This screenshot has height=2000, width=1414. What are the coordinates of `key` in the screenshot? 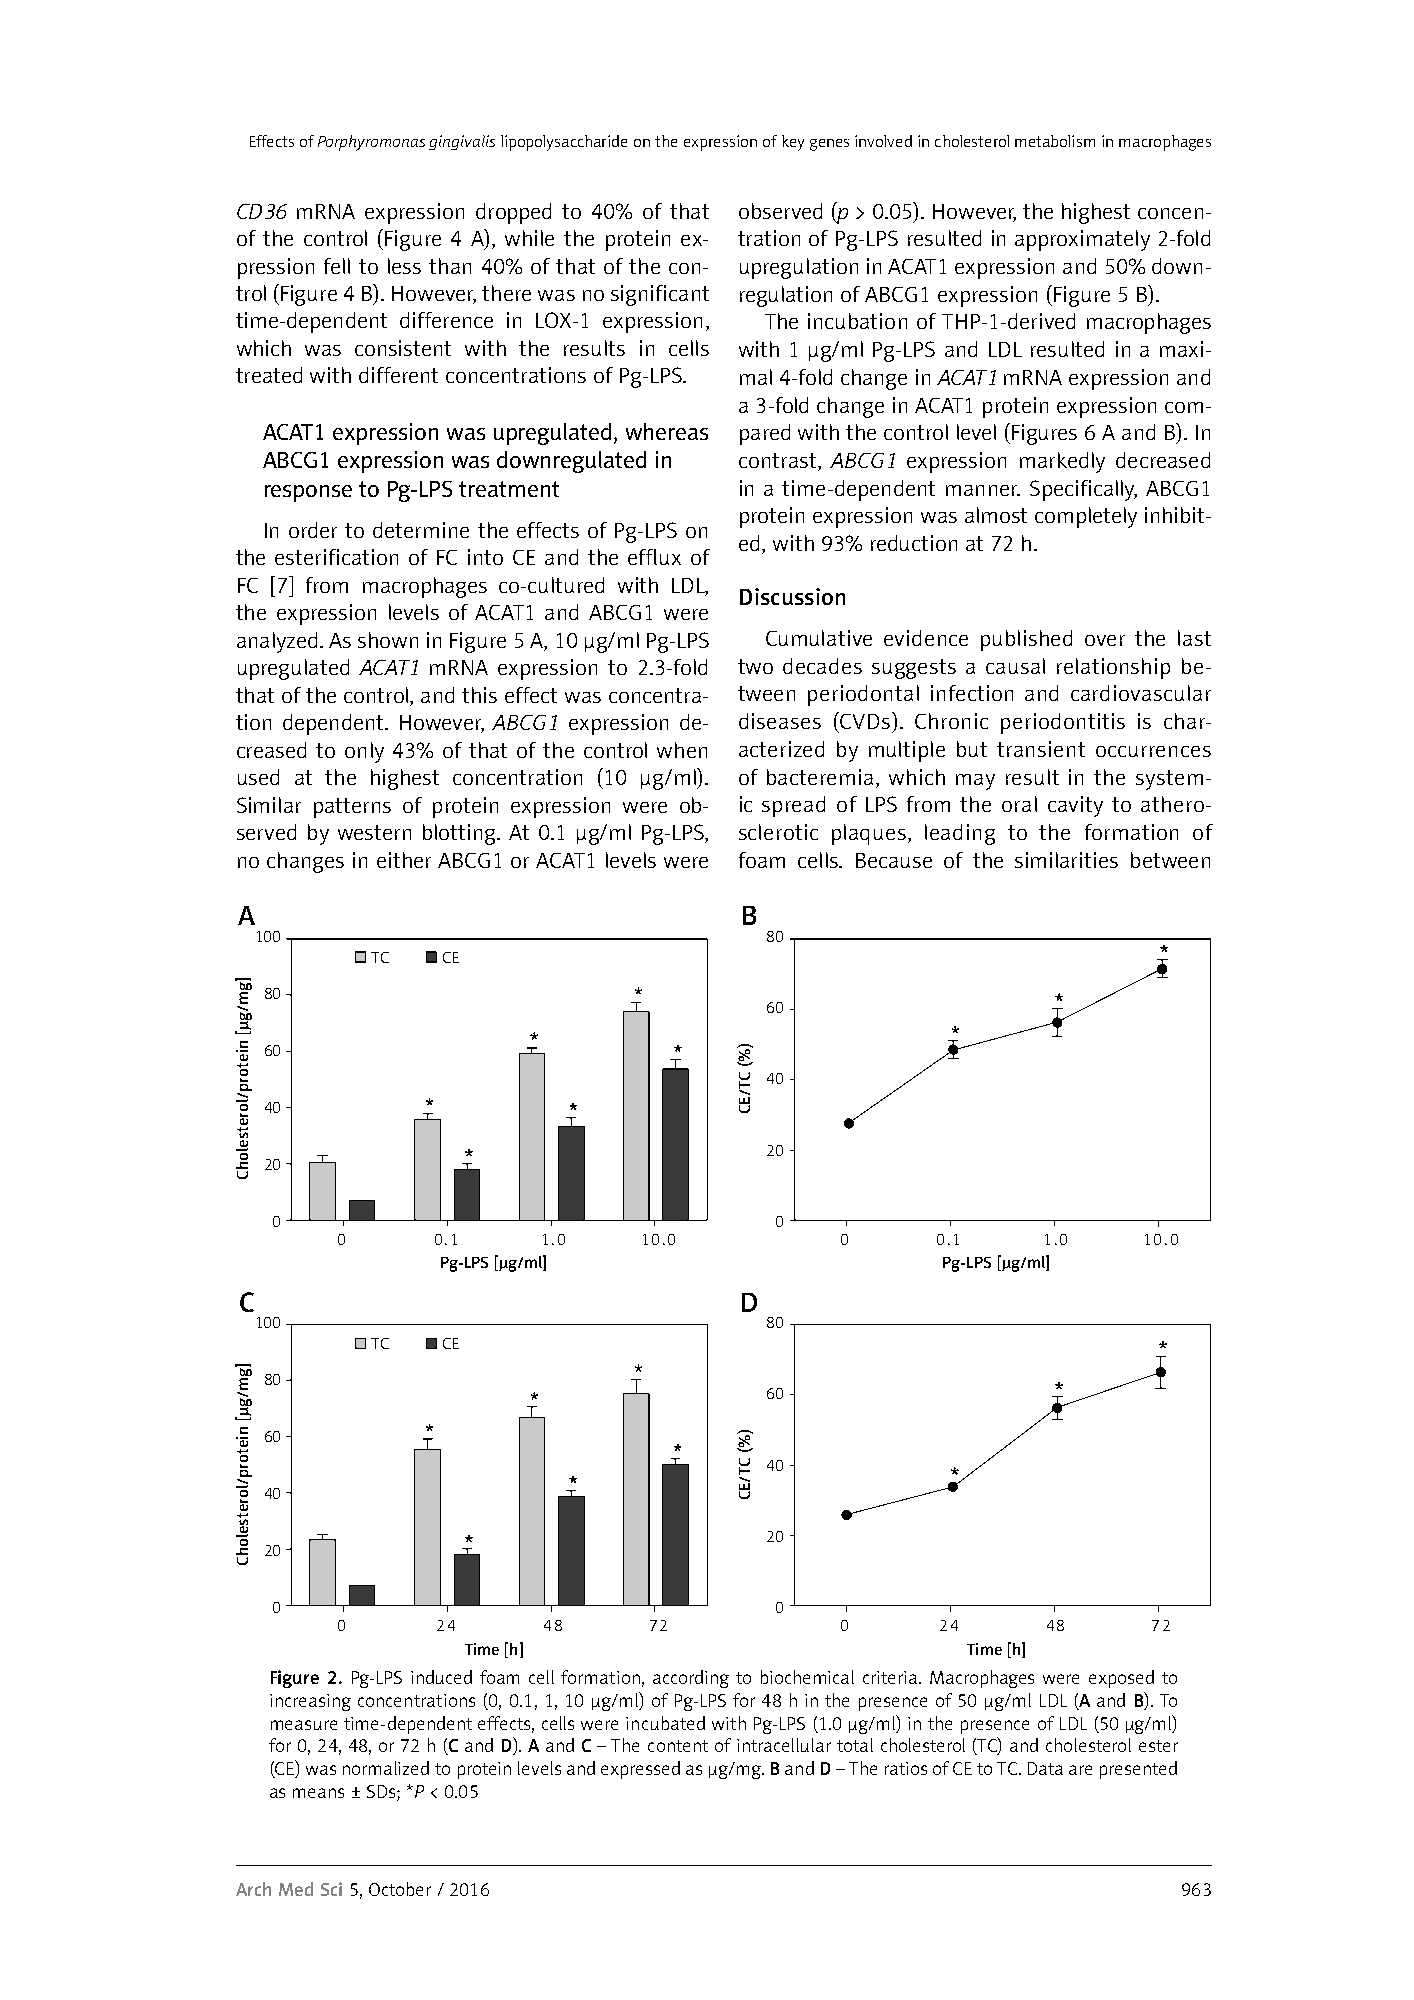 It's located at (793, 143).
